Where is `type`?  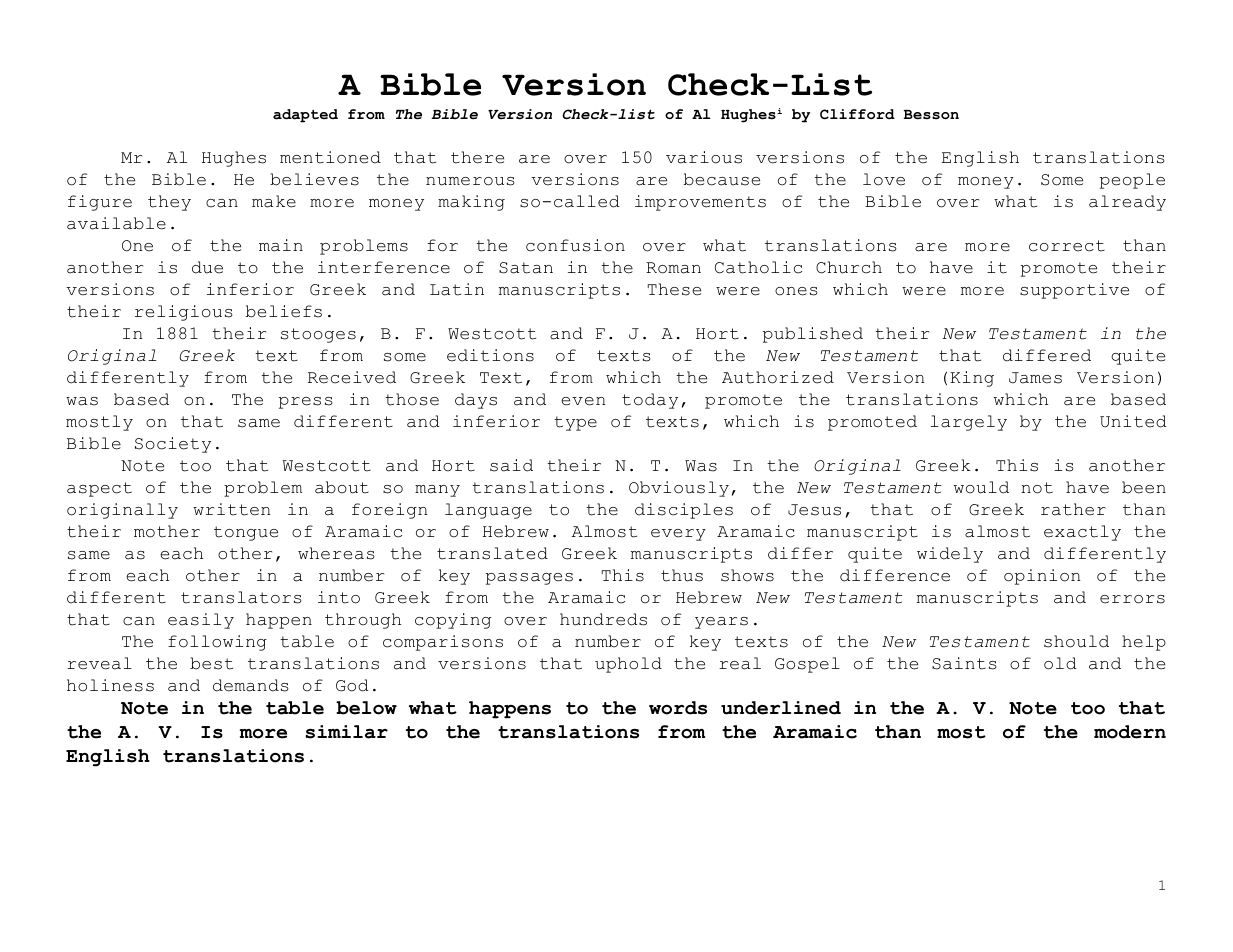 type is located at coordinates (575, 423).
